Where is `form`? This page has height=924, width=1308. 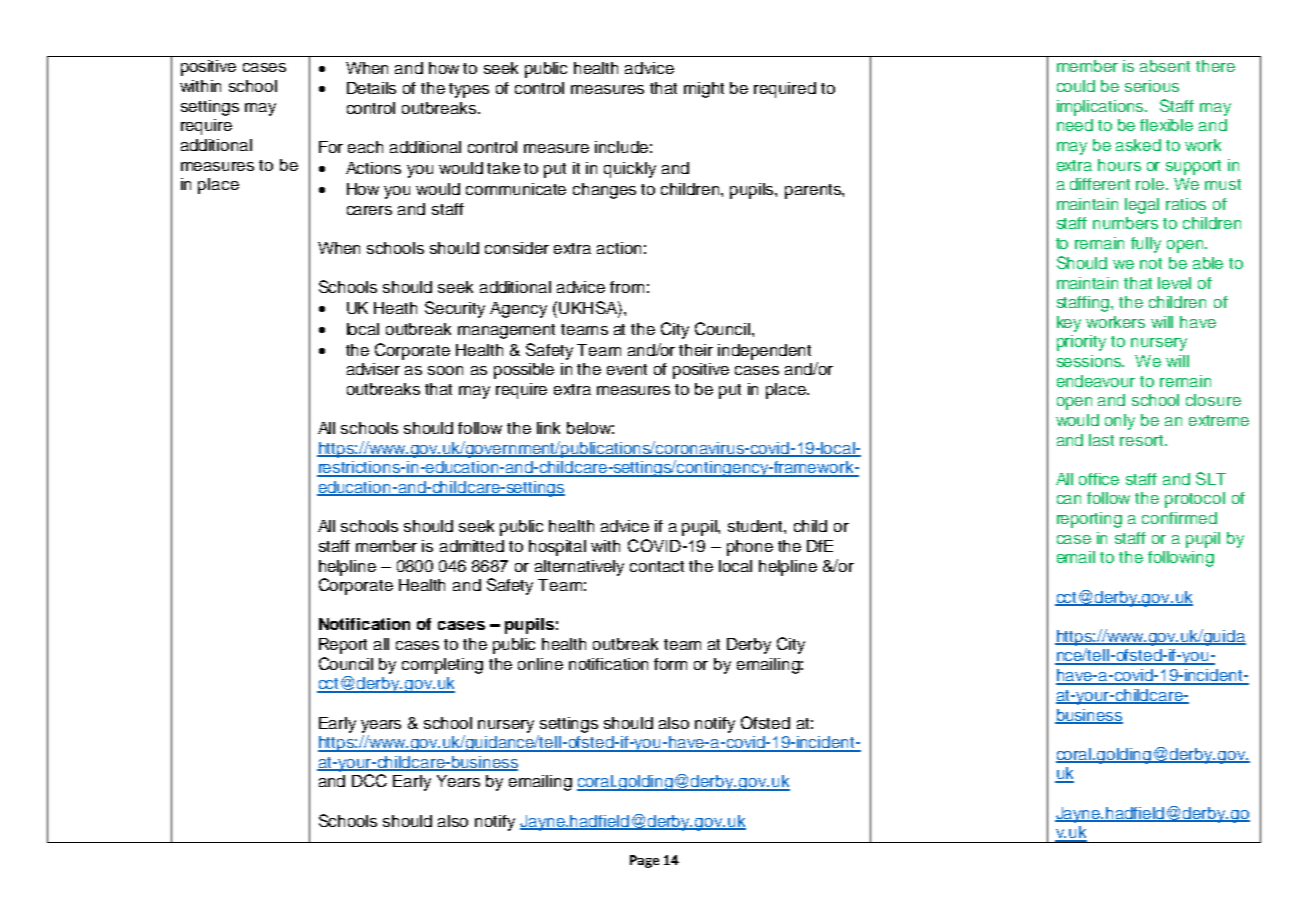
form is located at coordinates (670, 664).
